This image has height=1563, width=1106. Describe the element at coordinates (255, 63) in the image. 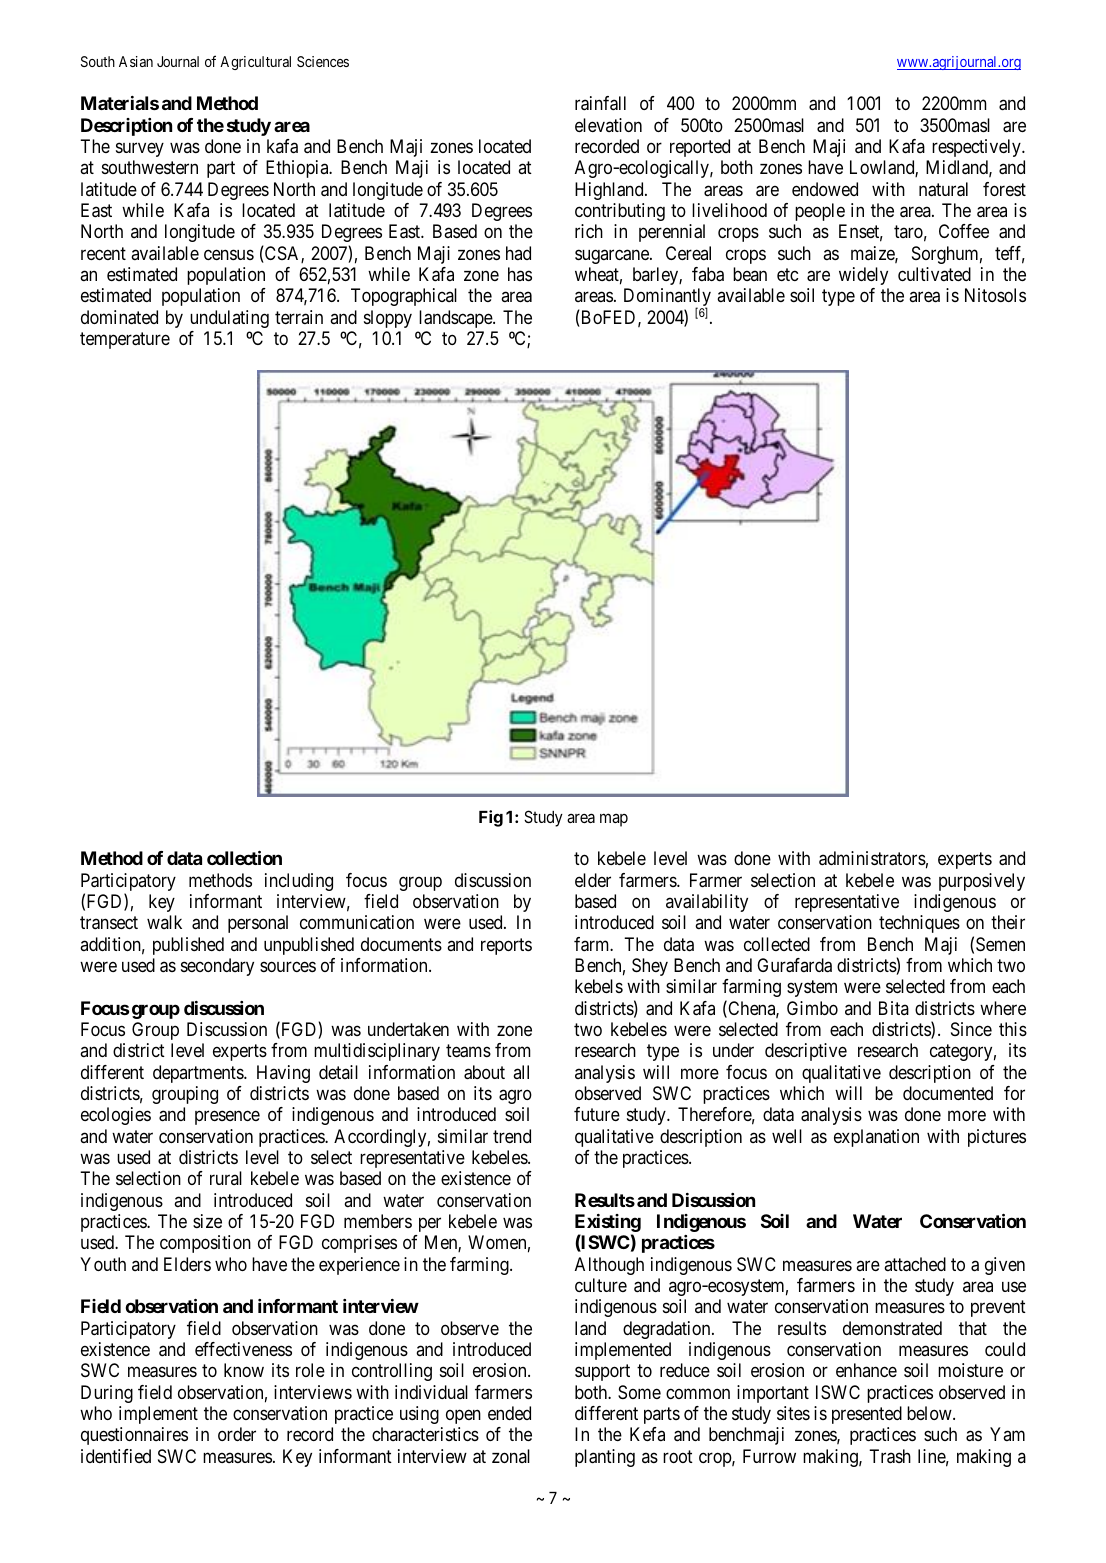

I see `Agricultural` at that location.
